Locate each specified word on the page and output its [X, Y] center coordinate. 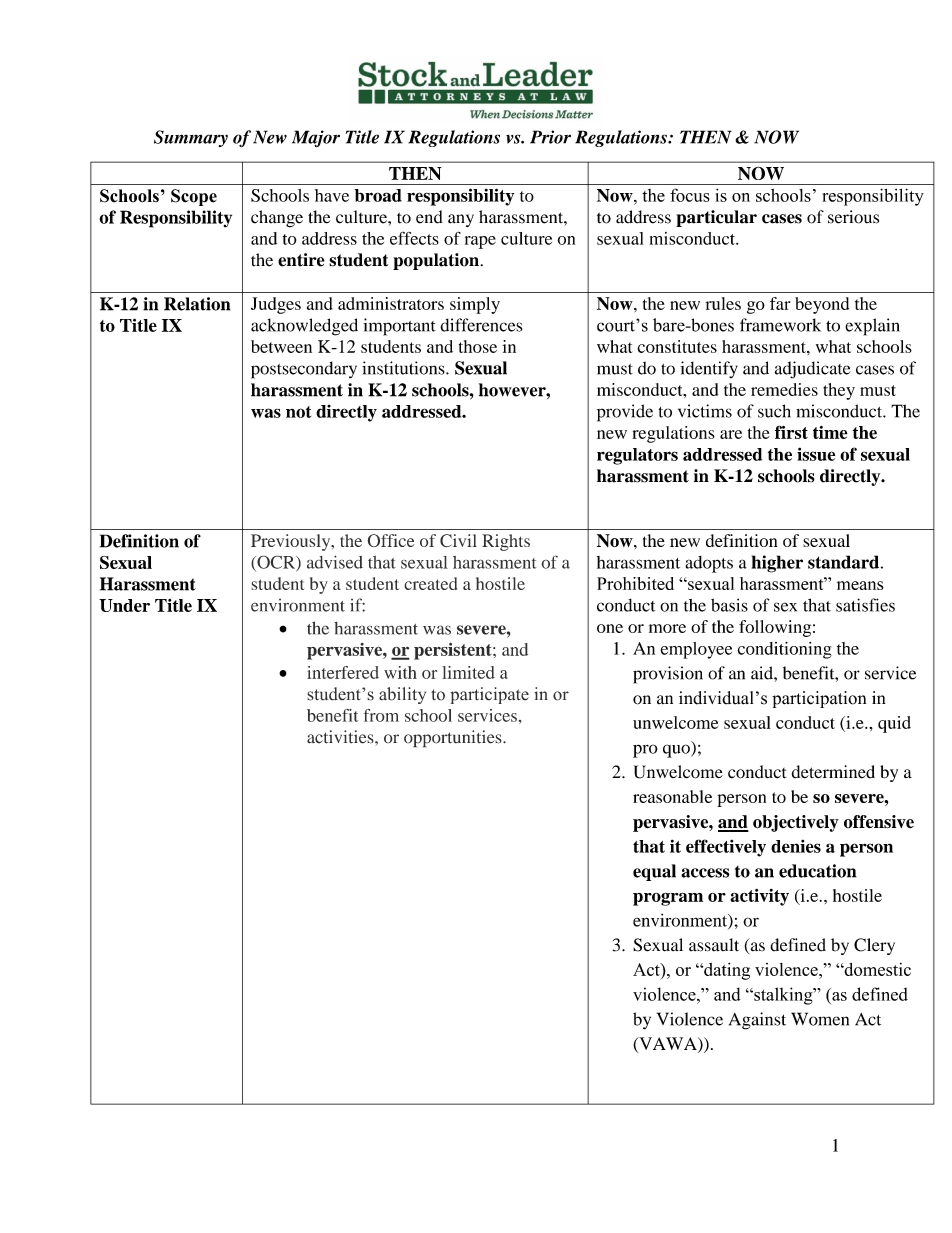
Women [820, 1019]
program [668, 899]
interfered [343, 672]
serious [853, 217]
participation [819, 699]
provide [625, 413]
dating [726, 971]
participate [489, 695]
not [298, 412]
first [791, 432]
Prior [550, 137]
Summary [191, 138]
